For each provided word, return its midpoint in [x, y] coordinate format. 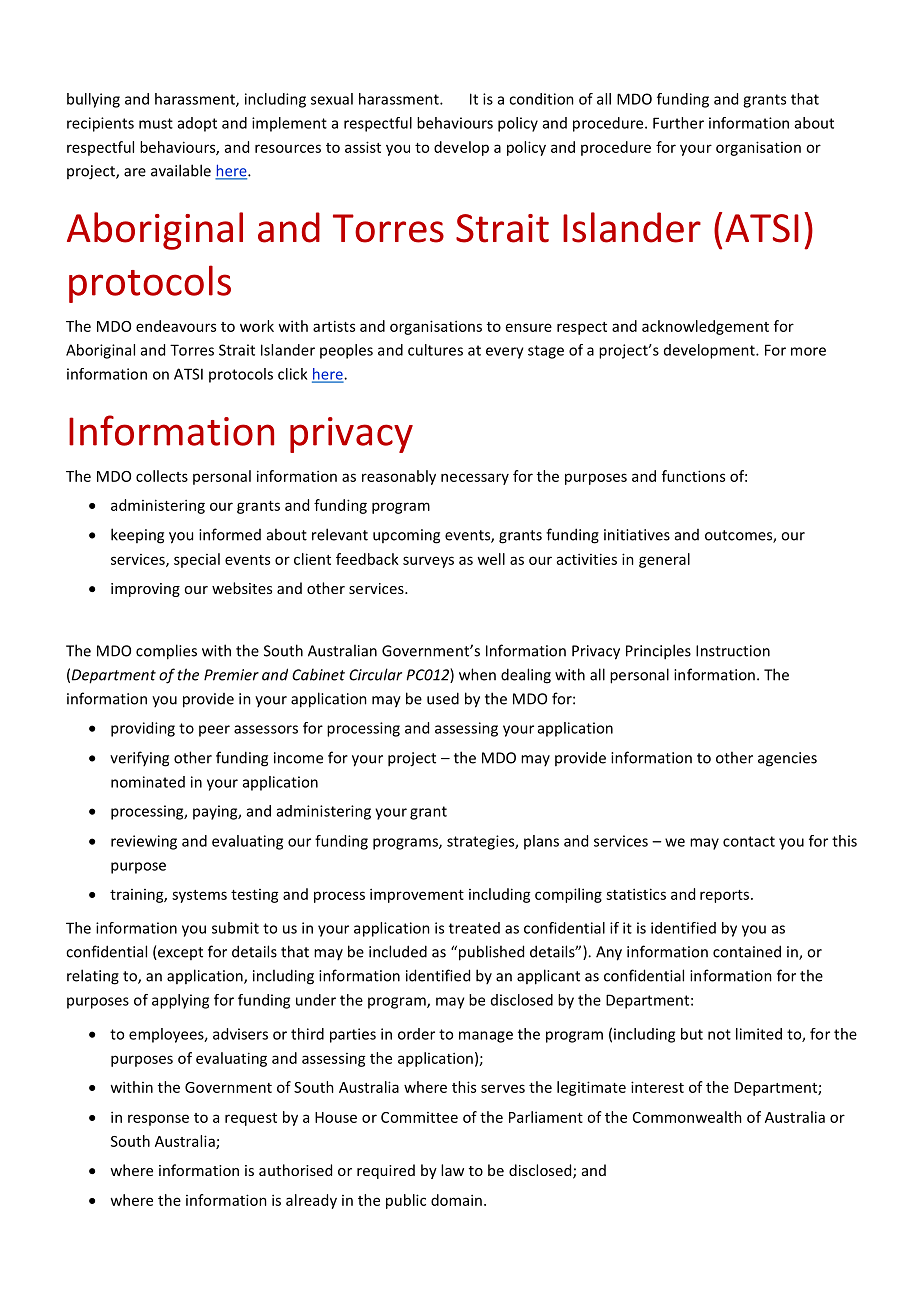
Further [678, 123]
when [477, 674]
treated [474, 928]
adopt [197, 124]
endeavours [176, 326]
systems [199, 896]
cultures [435, 350]
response [158, 1120]
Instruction [733, 651]
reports [726, 896]
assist [363, 147]
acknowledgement [705, 327]
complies [166, 652]
